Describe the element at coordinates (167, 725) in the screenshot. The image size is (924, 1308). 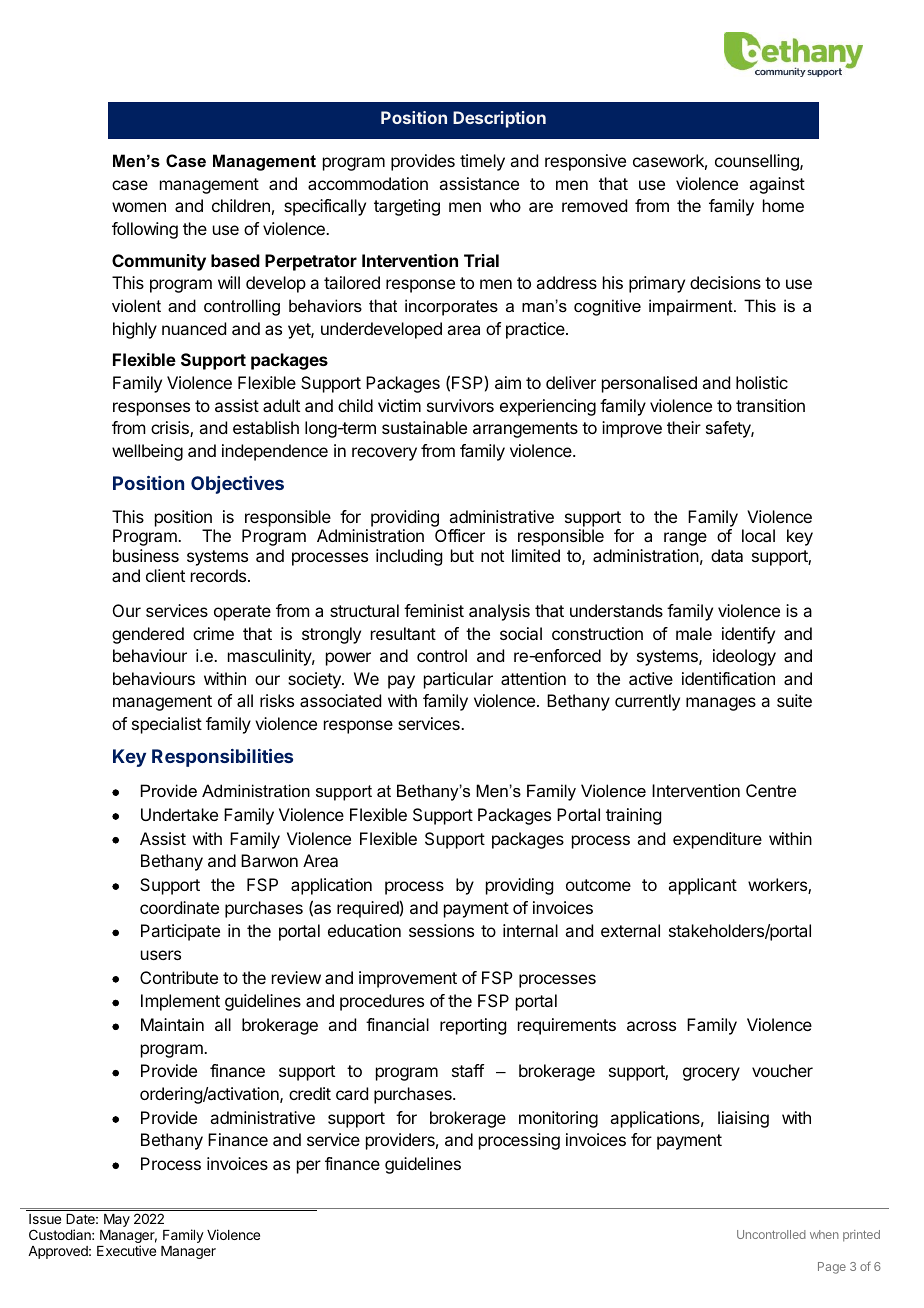
I see `specialist` at that location.
